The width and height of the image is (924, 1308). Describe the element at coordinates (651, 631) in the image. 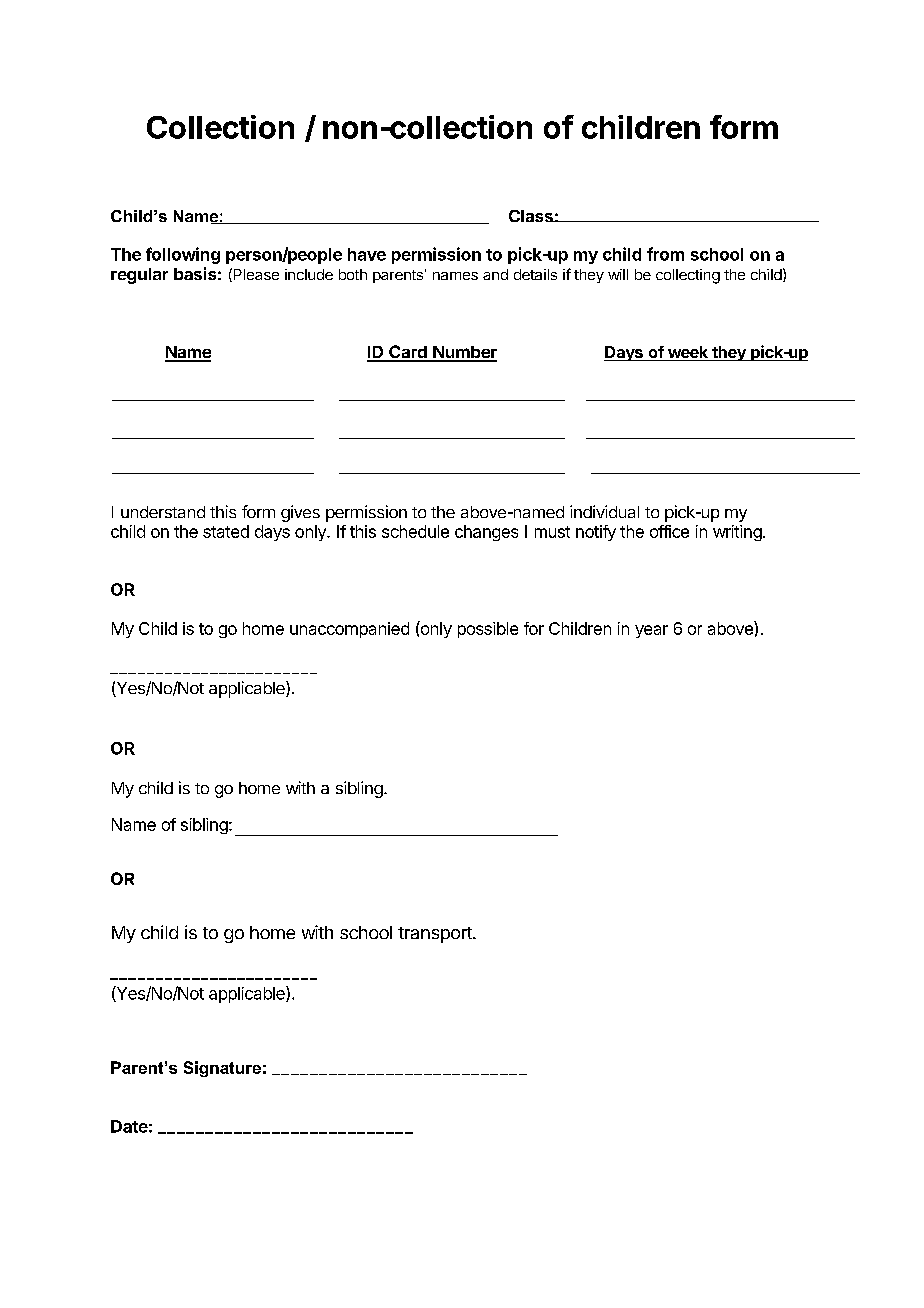

I see `year` at that location.
